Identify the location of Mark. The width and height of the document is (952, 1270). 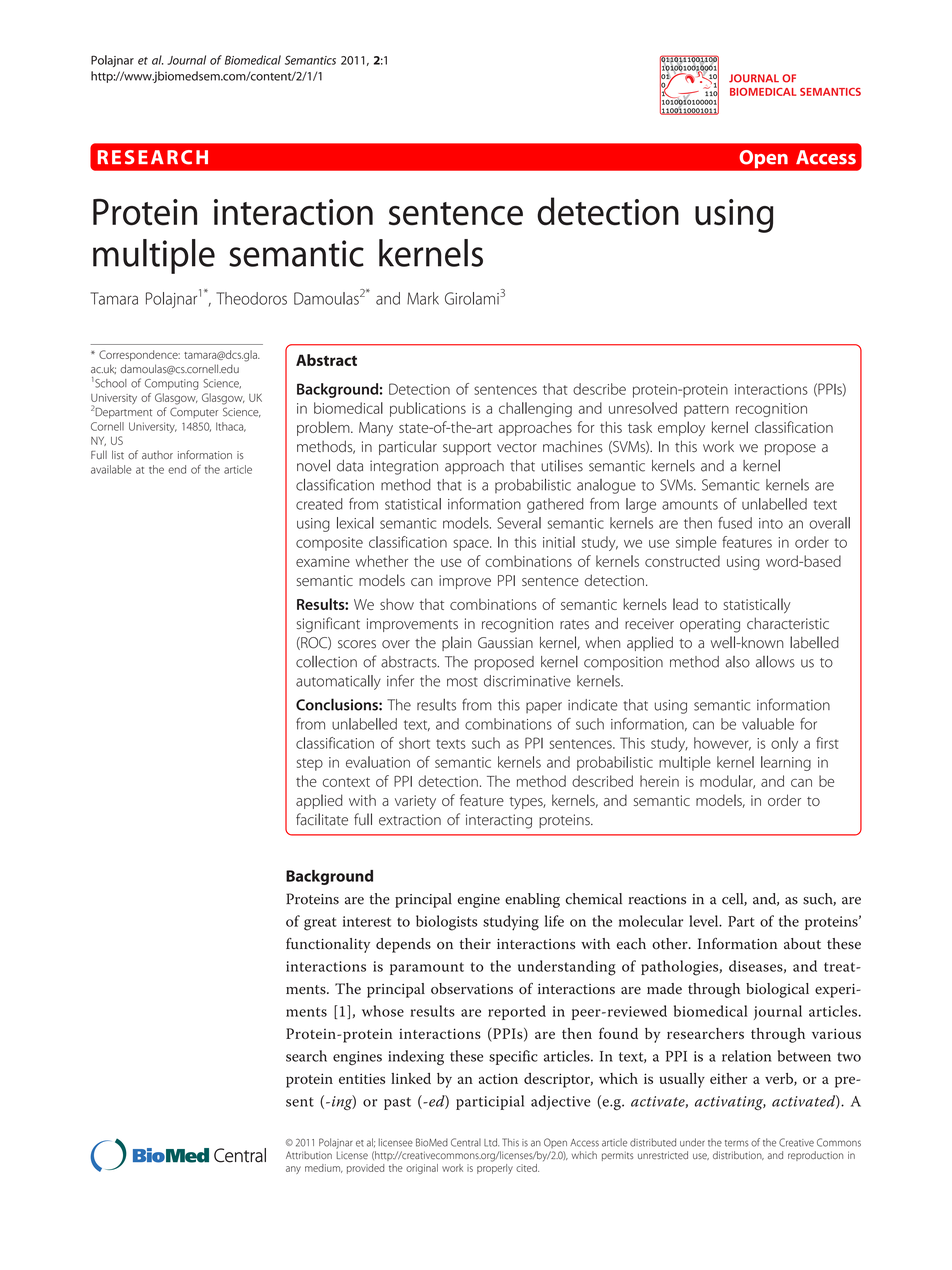
(423, 298).
